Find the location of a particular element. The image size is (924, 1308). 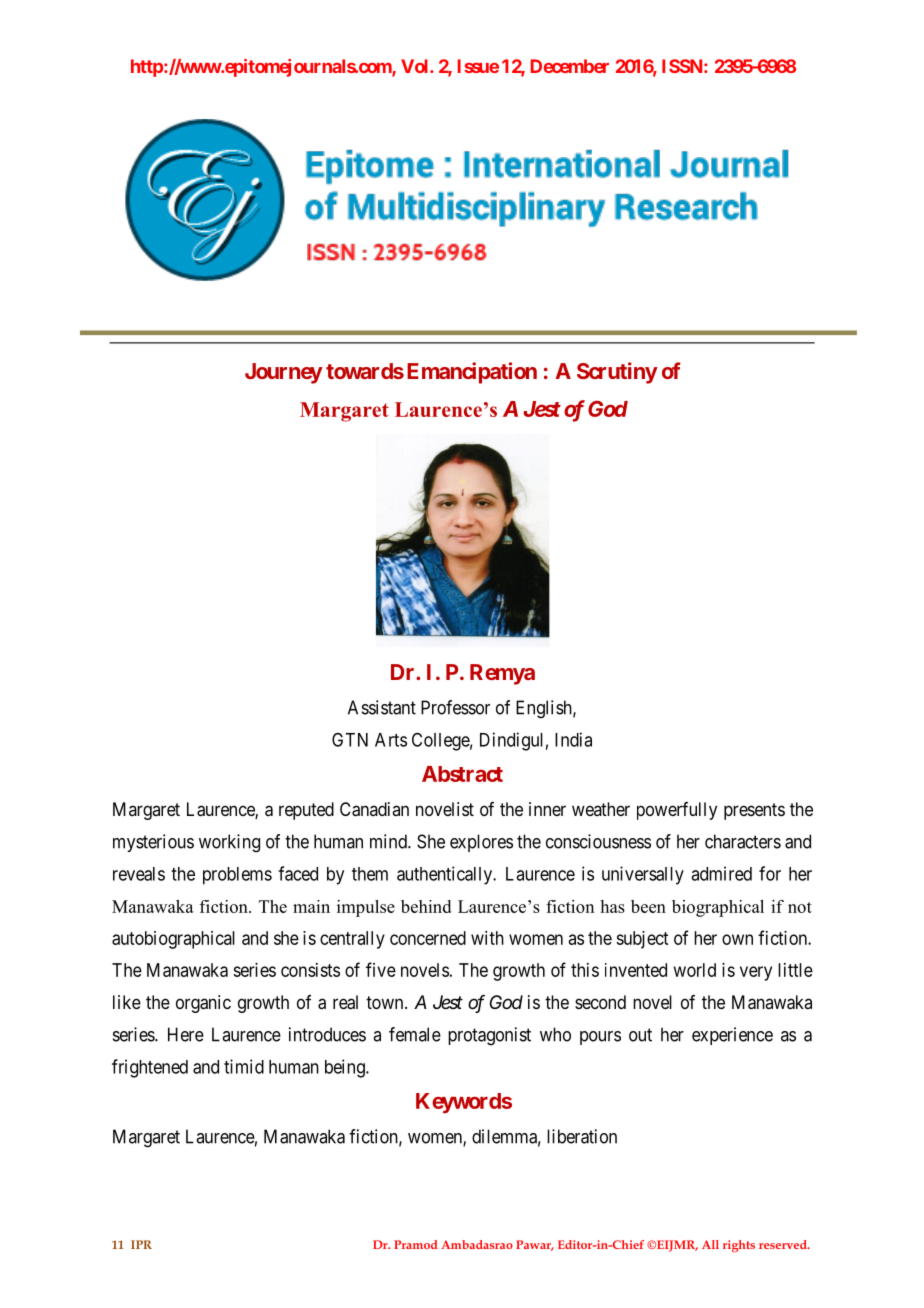

Journey is located at coordinates (284, 373).
